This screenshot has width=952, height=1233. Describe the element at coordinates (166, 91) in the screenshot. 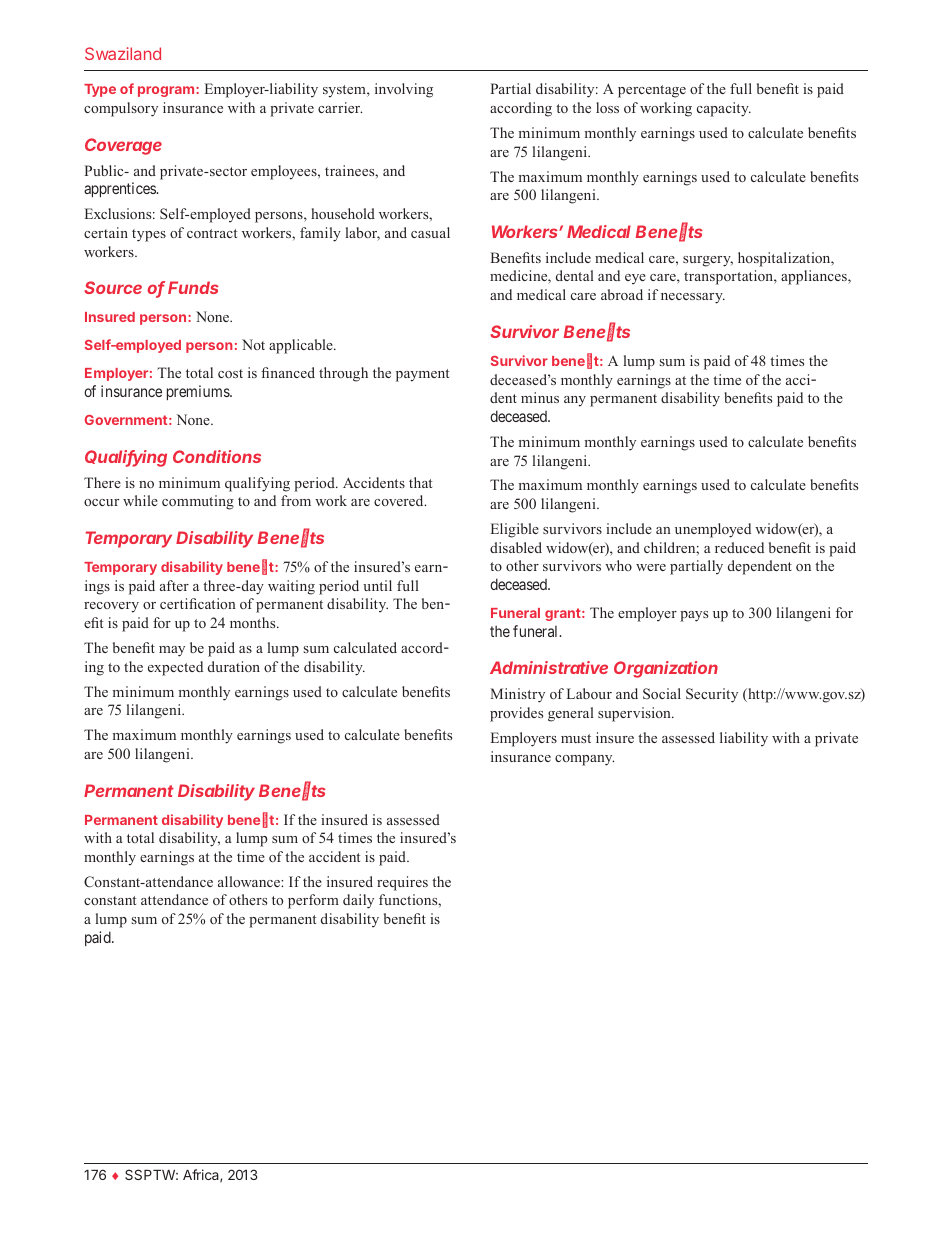

I see `program` at that location.
